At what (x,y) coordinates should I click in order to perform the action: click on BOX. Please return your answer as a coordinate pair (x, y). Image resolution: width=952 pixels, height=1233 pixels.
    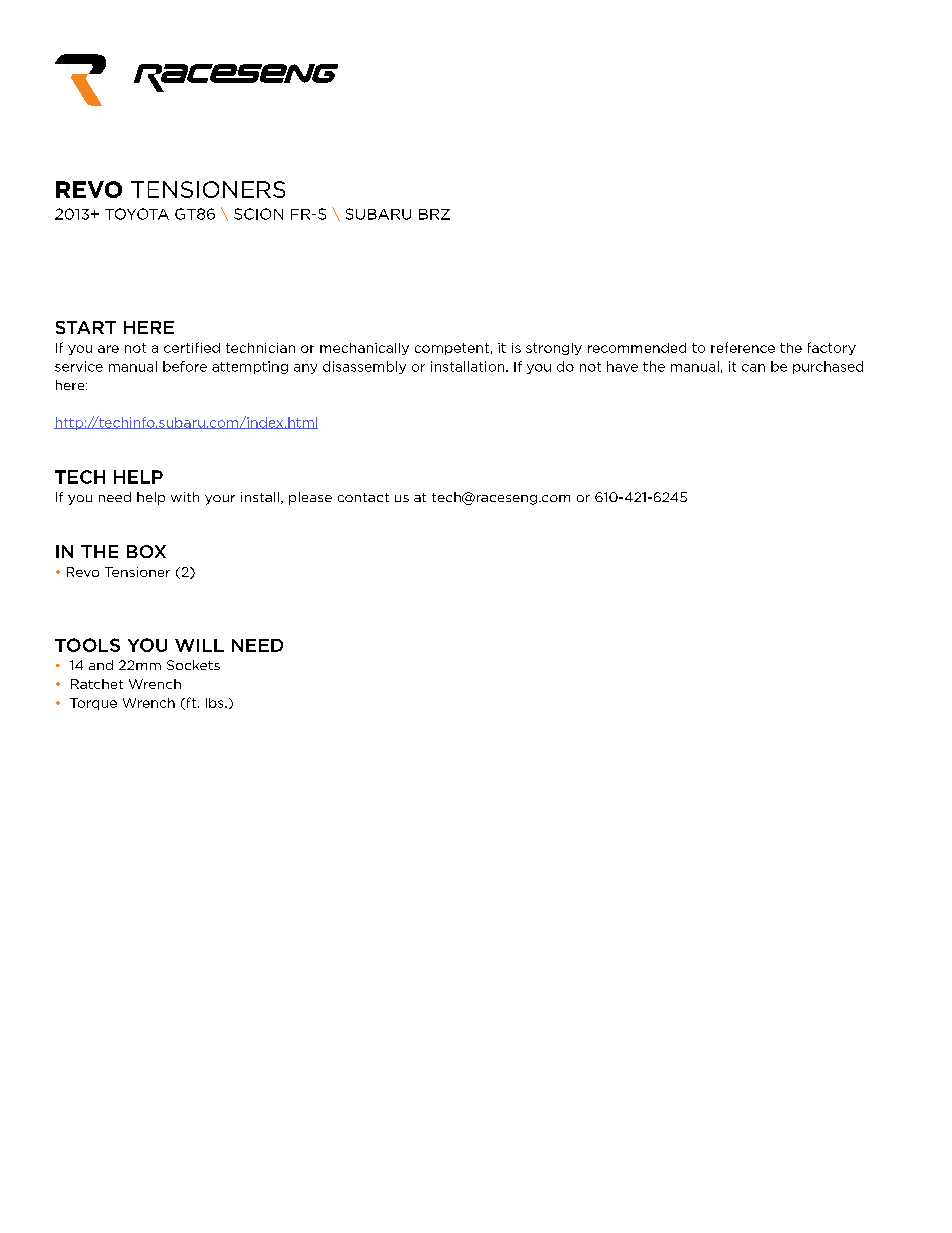
    Looking at the image, I should click on (146, 551).
